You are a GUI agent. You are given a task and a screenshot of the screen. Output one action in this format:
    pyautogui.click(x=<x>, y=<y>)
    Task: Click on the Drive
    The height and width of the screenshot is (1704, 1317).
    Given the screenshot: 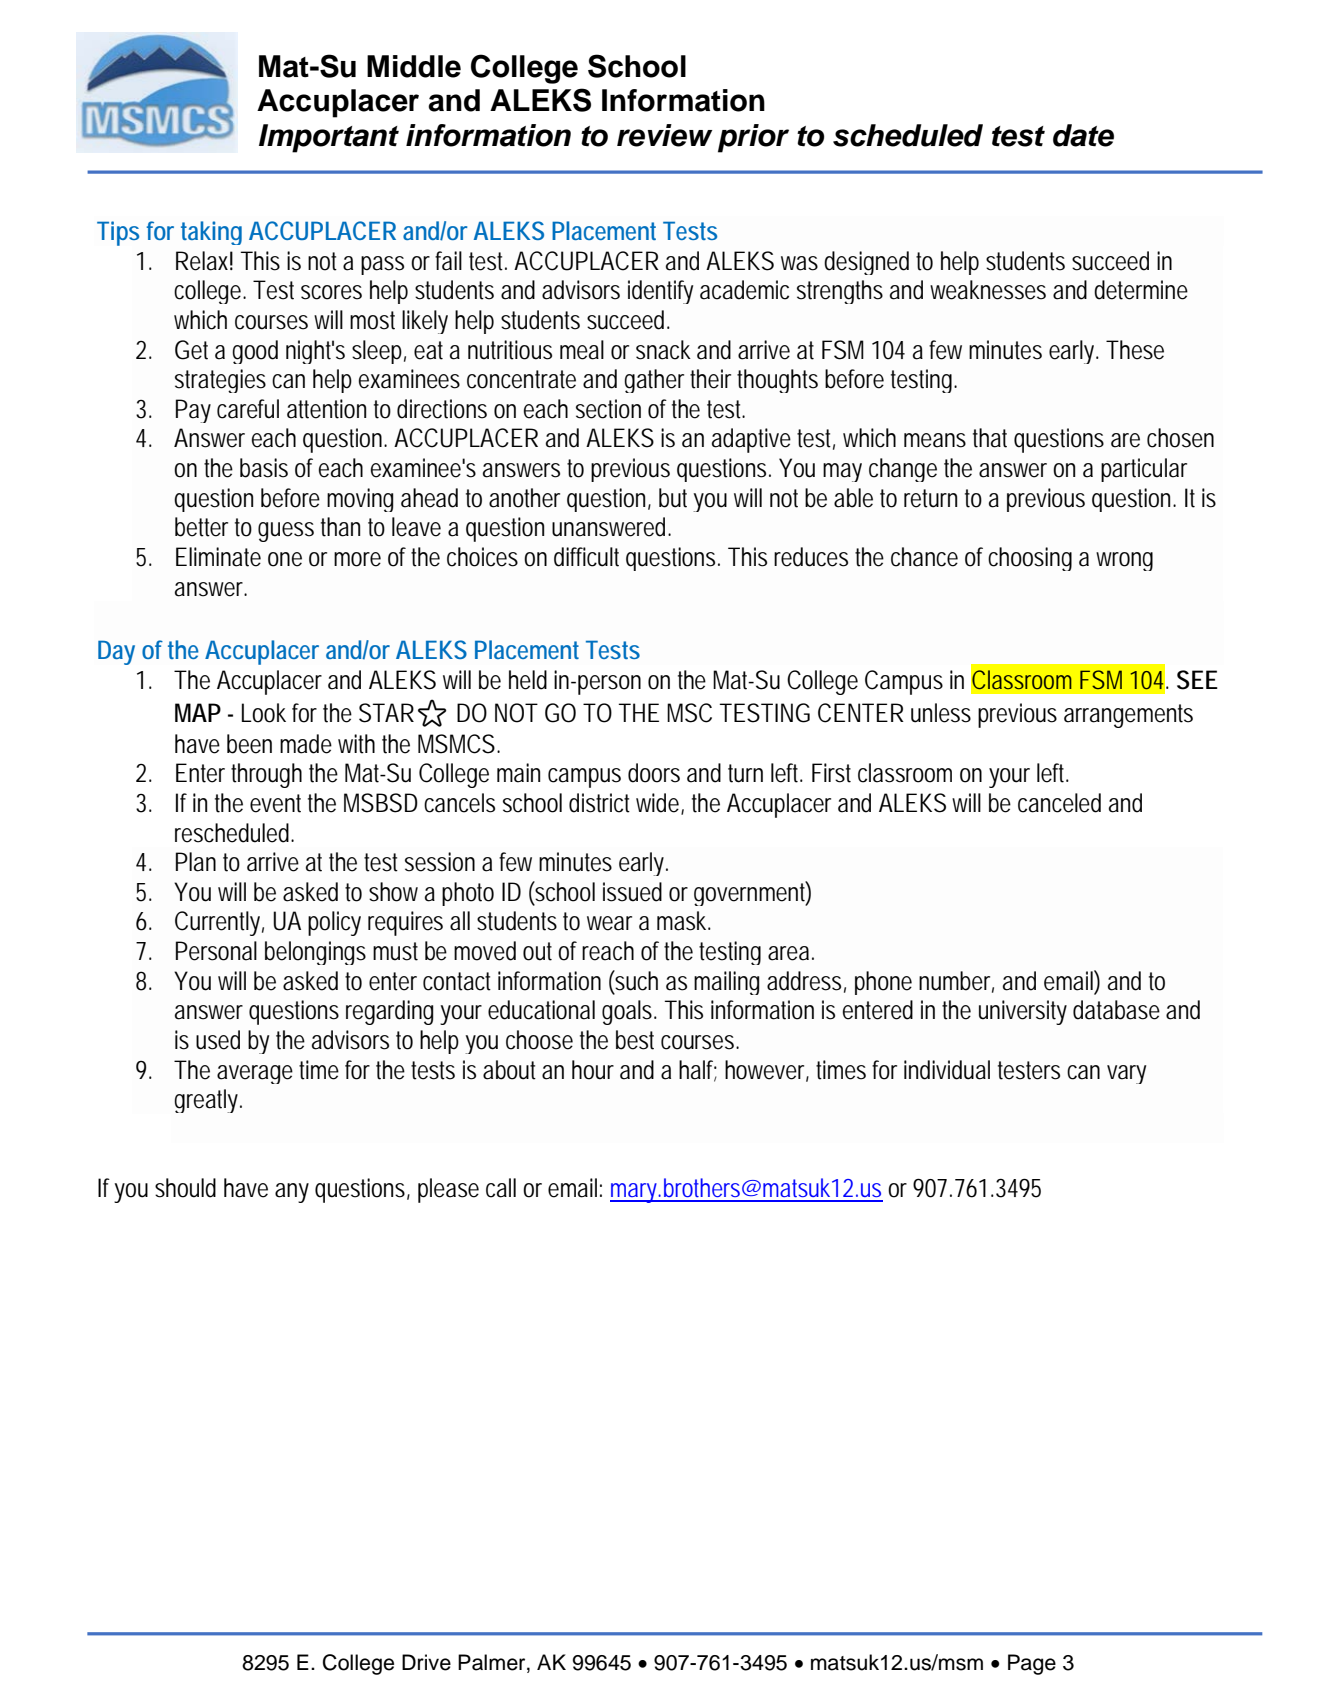 What is the action you would take?
    pyautogui.click(x=426, y=1662)
